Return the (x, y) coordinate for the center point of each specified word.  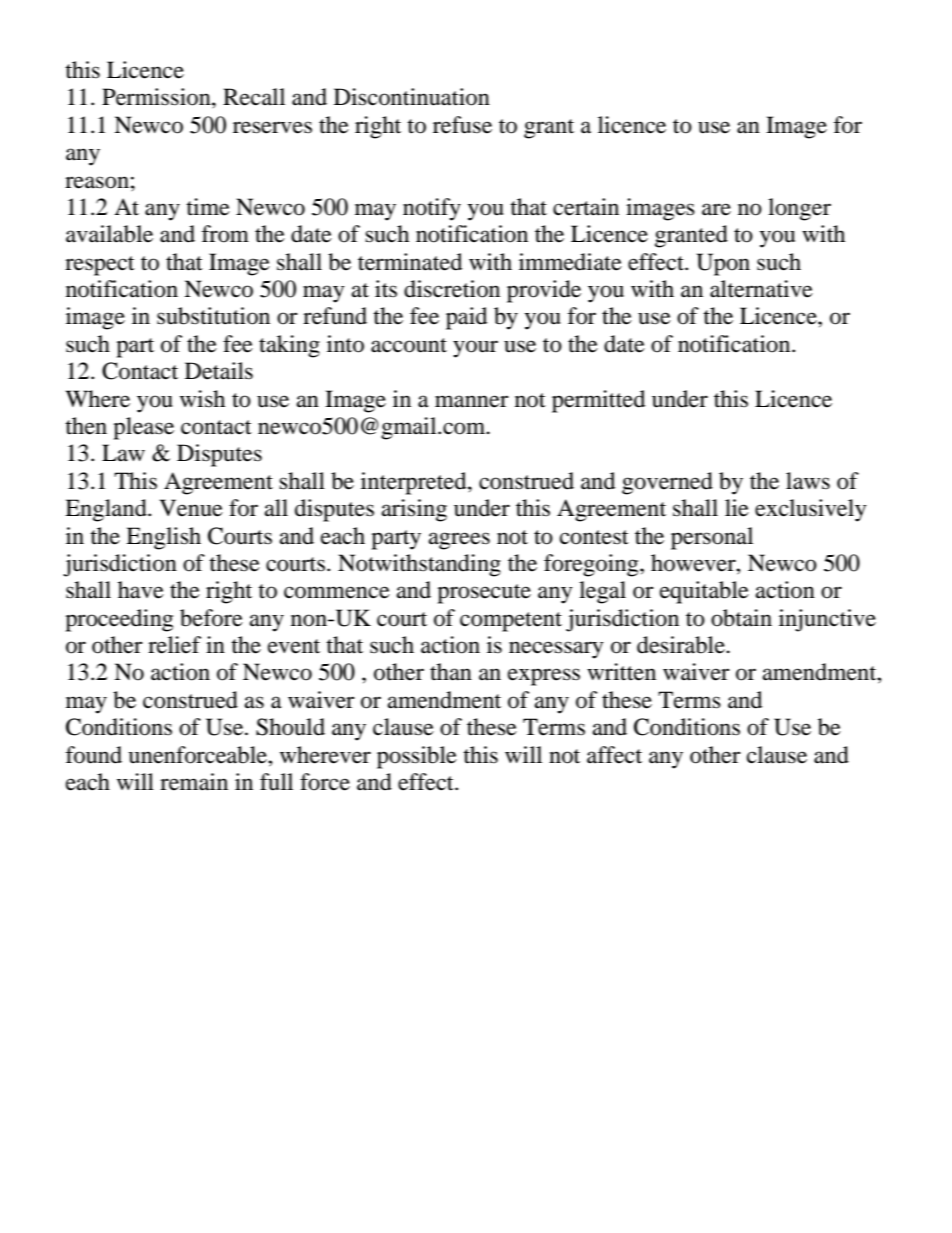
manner (472, 401)
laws (808, 481)
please (143, 428)
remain (194, 782)
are (716, 209)
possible (417, 757)
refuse (462, 125)
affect (614, 755)
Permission (157, 97)
